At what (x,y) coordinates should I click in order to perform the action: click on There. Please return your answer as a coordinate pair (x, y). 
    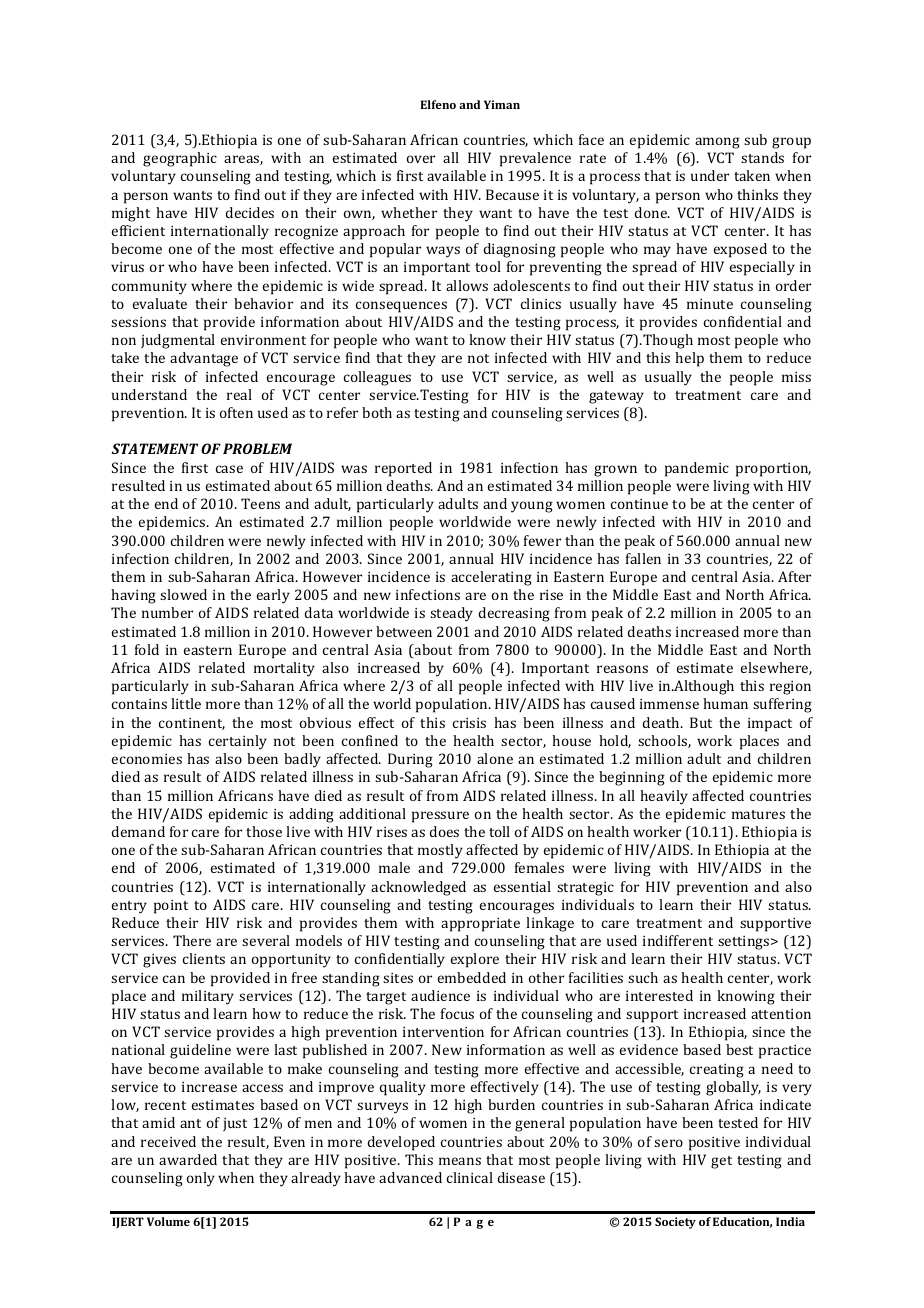
    Looking at the image, I should click on (192, 940).
